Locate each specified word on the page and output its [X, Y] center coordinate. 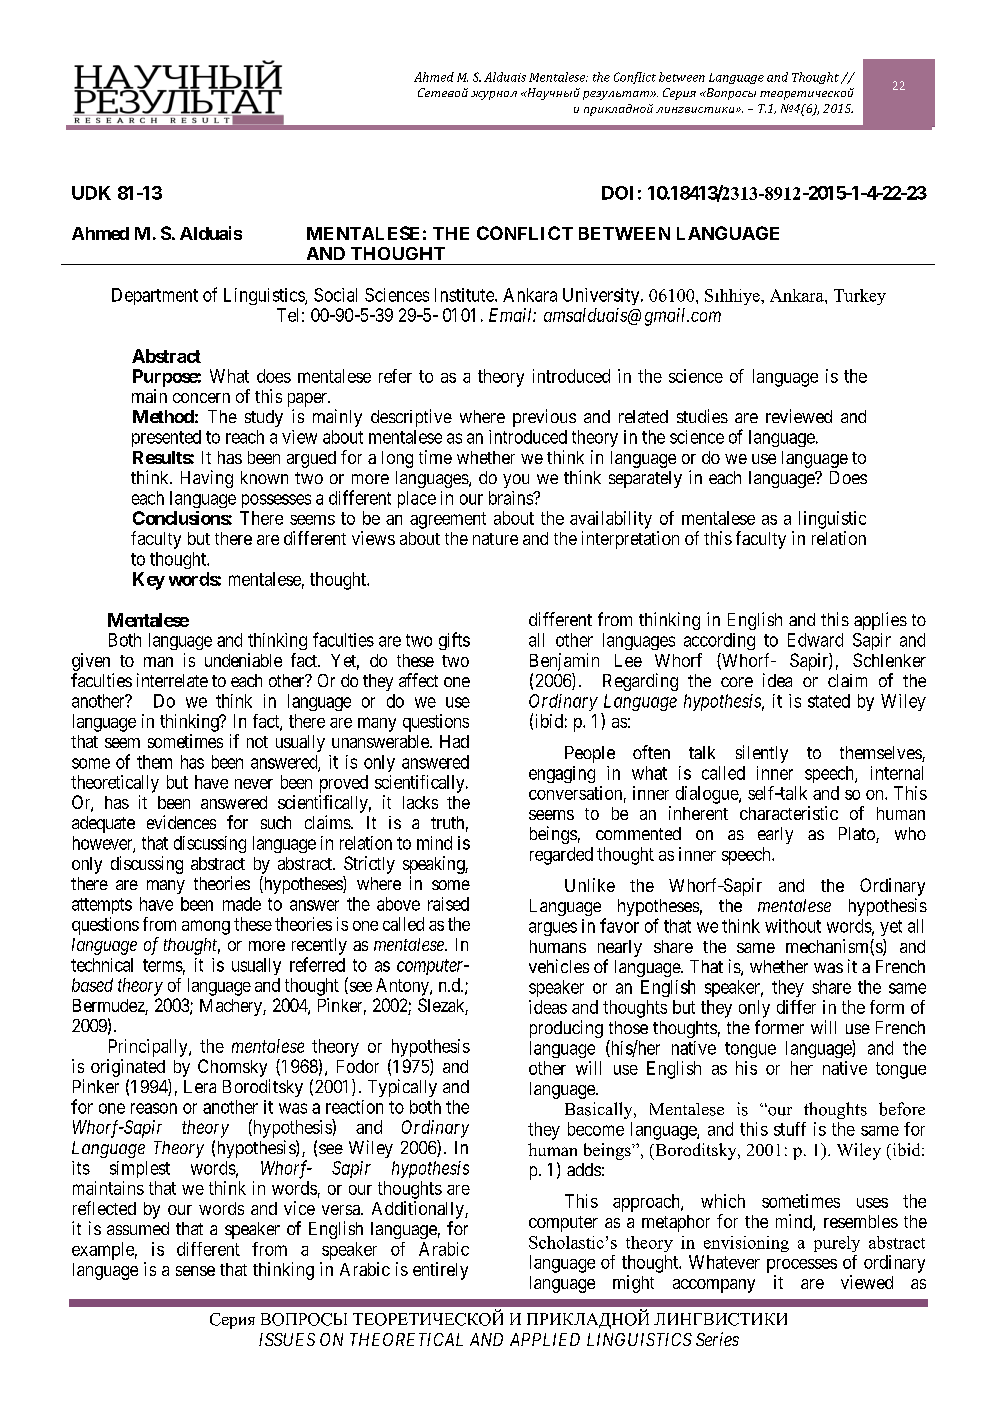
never [254, 784]
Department [155, 296]
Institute [465, 295]
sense [195, 1271]
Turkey [860, 297]
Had [454, 741]
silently [762, 754]
